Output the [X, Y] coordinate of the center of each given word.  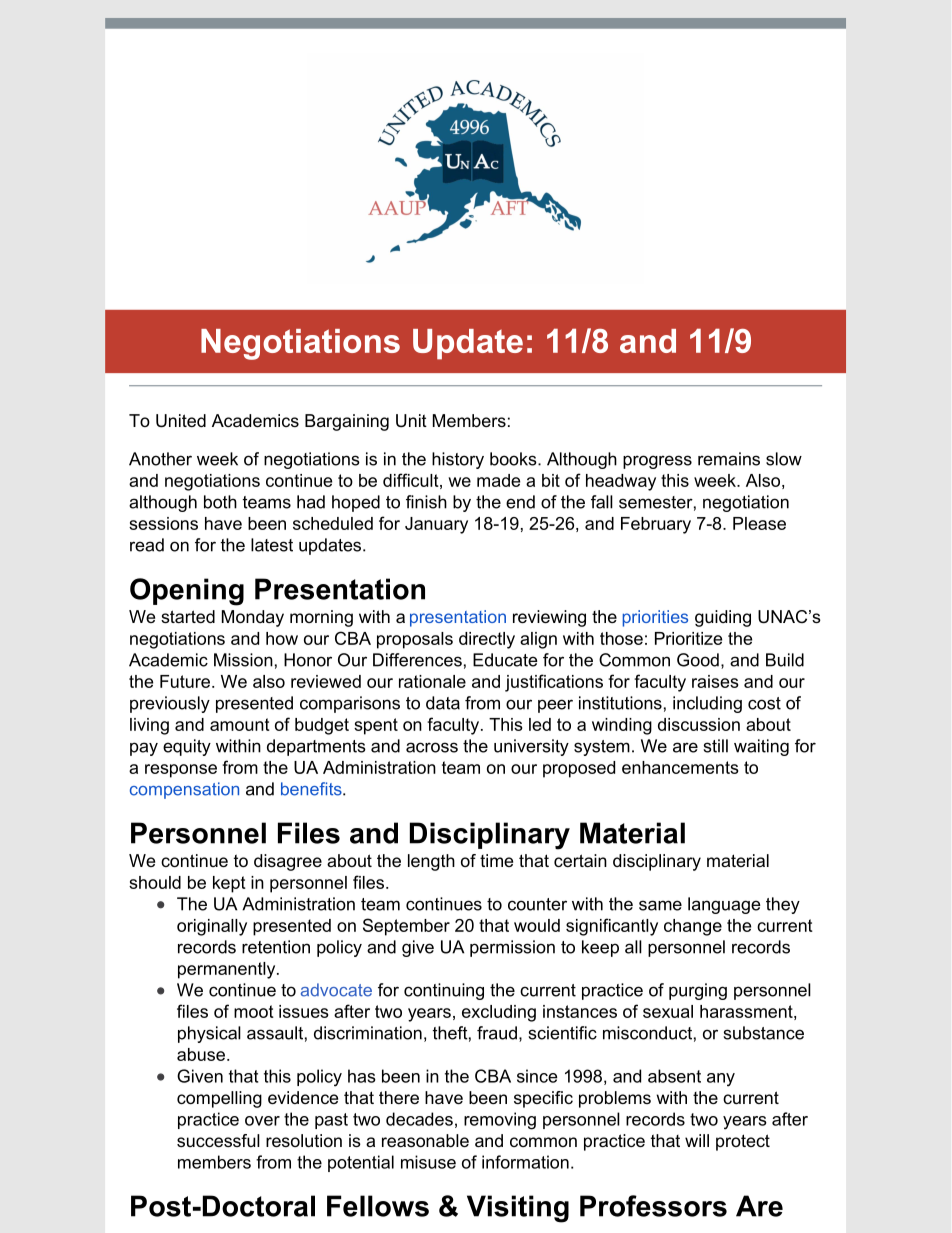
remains [729, 459]
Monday [253, 618]
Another [160, 459]
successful [218, 1140]
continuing [444, 991]
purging [698, 991]
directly [487, 640]
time [496, 860]
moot [254, 1011]
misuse [428, 1162]
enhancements [680, 767]
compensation [184, 790]
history [458, 460]
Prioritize [688, 638]
